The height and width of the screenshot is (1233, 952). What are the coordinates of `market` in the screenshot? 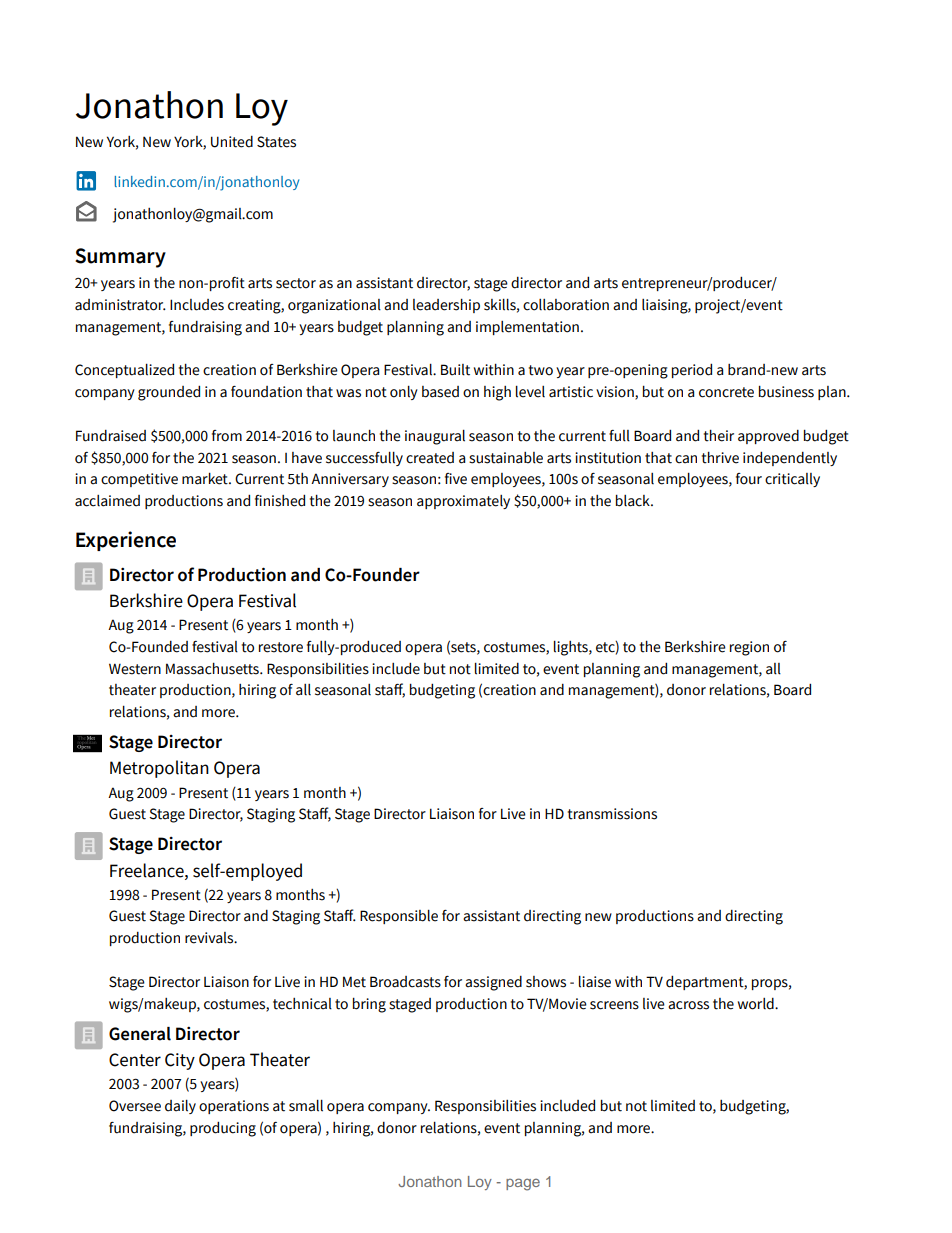 It's located at (206, 479).
